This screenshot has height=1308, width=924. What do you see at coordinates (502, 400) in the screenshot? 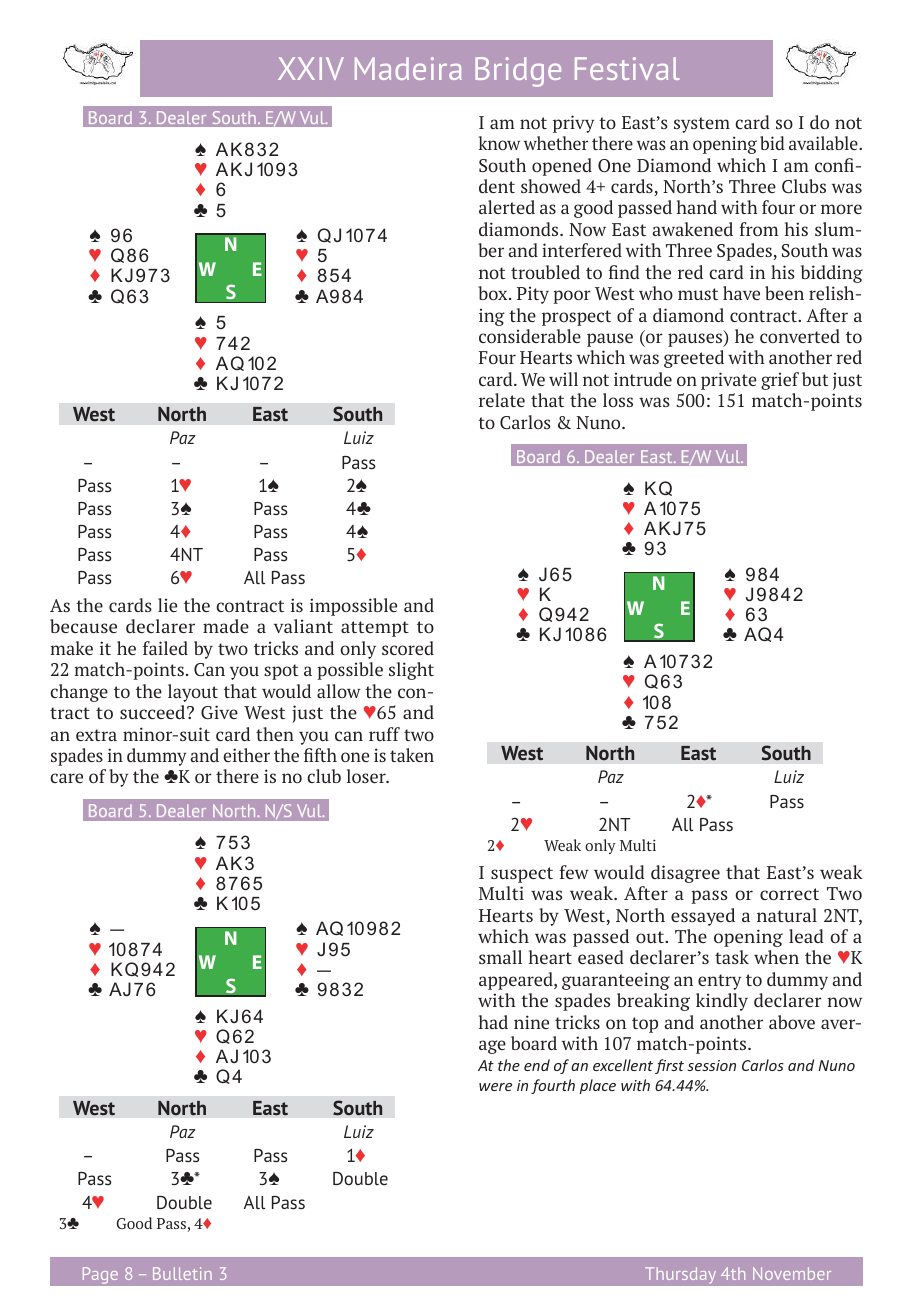
I see `relate` at bounding box center [502, 400].
